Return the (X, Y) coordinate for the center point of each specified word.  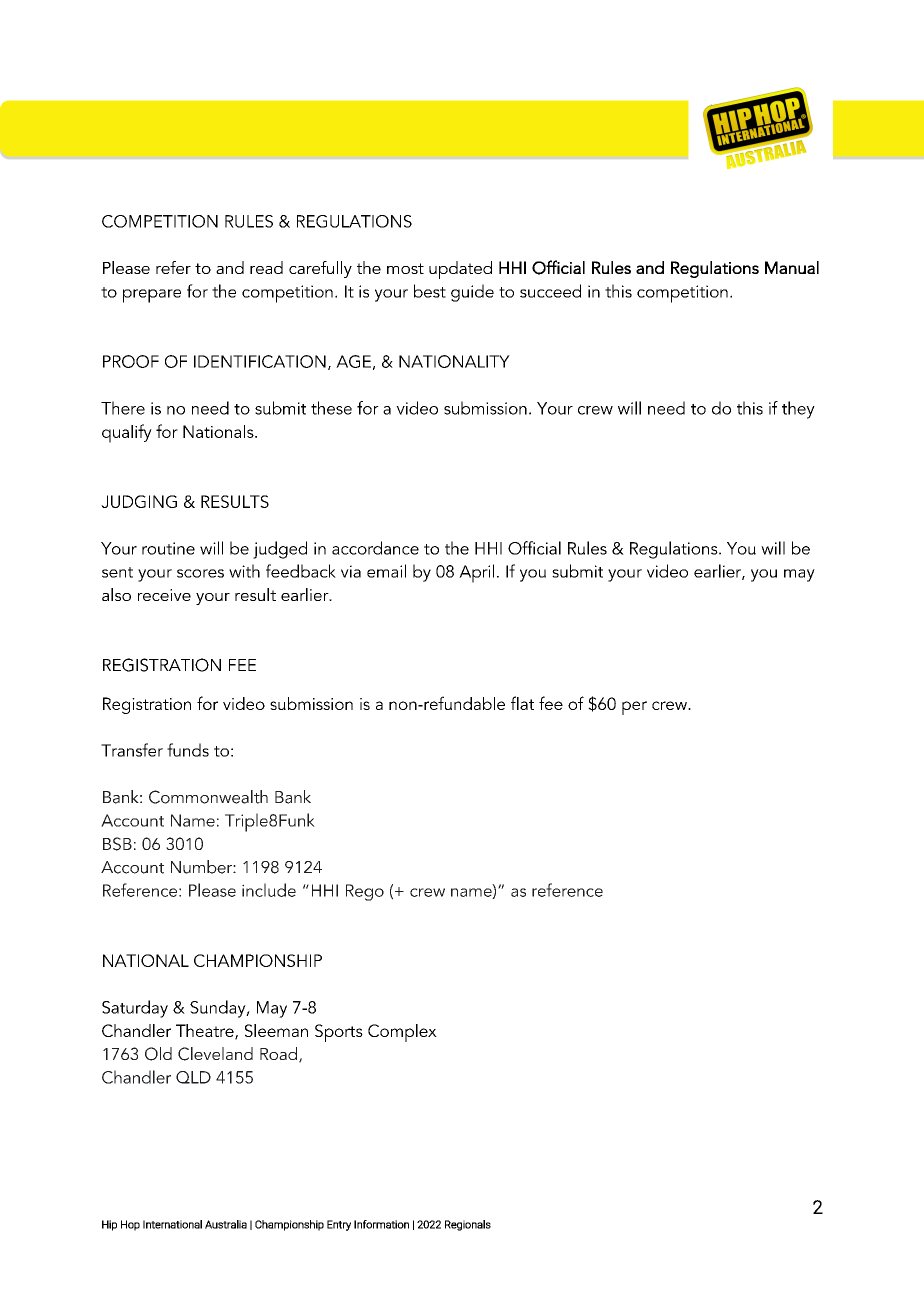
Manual (792, 267)
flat (522, 703)
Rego (365, 892)
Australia (226, 1224)
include (269, 890)
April (476, 573)
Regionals (468, 1225)
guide (472, 293)
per (634, 708)
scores (200, 573)
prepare (152, 296)
